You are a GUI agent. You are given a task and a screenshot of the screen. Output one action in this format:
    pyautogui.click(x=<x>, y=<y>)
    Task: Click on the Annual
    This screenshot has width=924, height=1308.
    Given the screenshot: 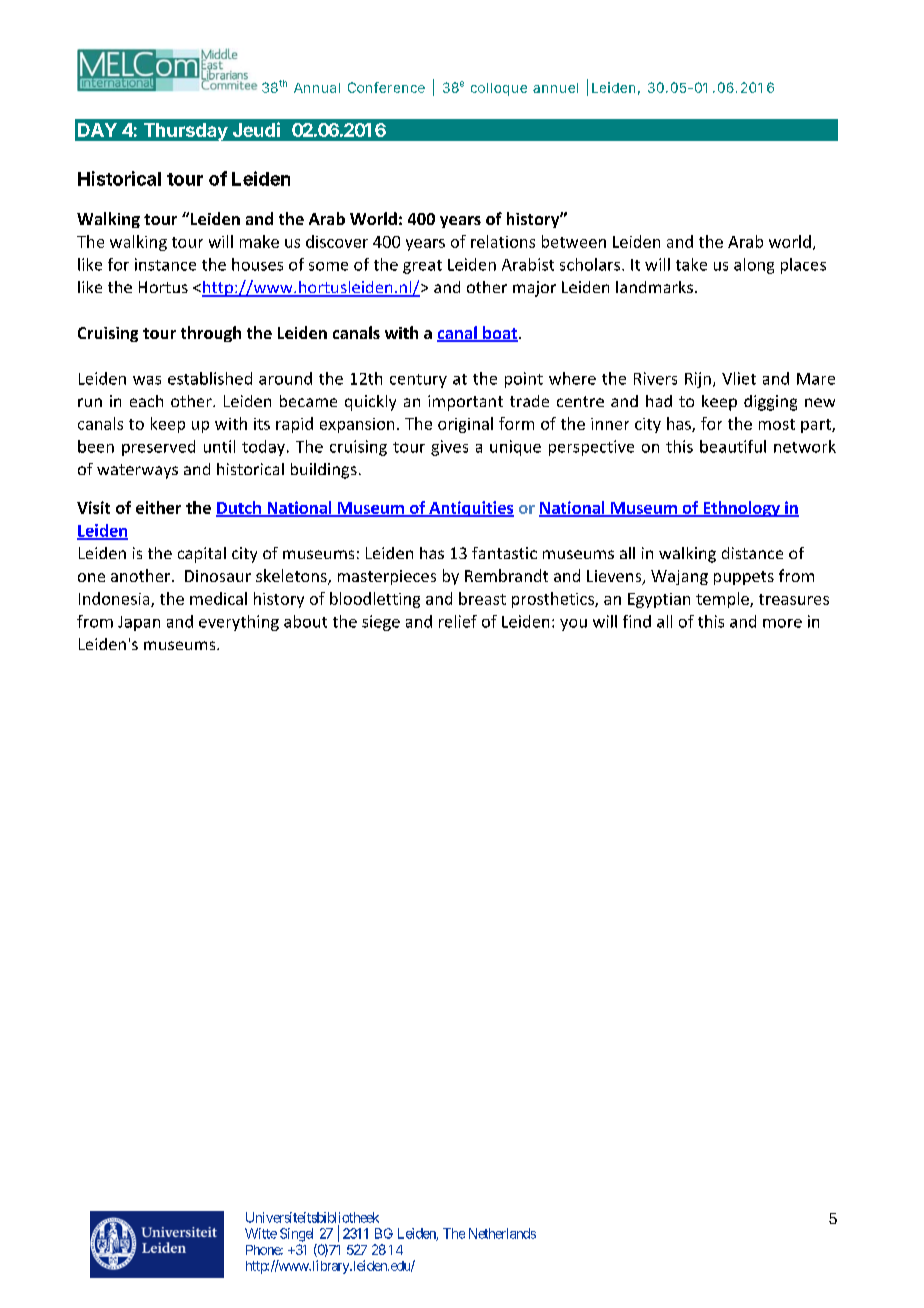 What is the action you would take?
    pyautogui.click(x=317, y=88)
